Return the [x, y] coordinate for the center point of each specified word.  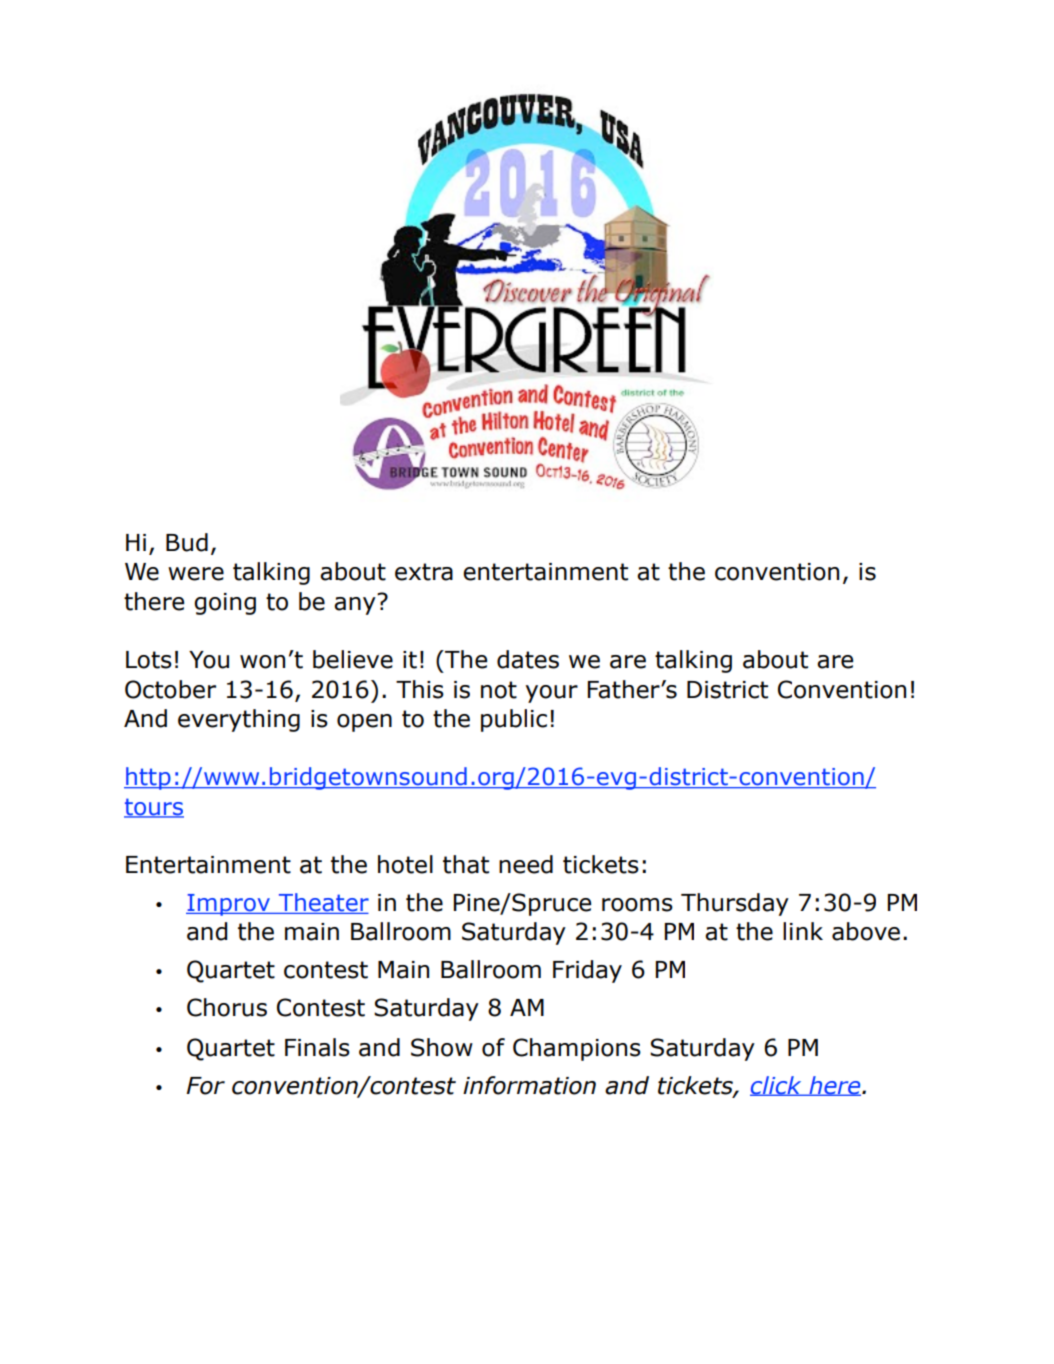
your [552, 694]
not [499, 690]
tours [154, 807]
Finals [317, 1047]
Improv [229, 905]
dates [528, 659]
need [526, 864]
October [170, 689]
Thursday [735, 904]
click [777, 1086]
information [529, 1085]
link [803, 931]
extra [424, 572]
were [196, 574]
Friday [587, 971]
